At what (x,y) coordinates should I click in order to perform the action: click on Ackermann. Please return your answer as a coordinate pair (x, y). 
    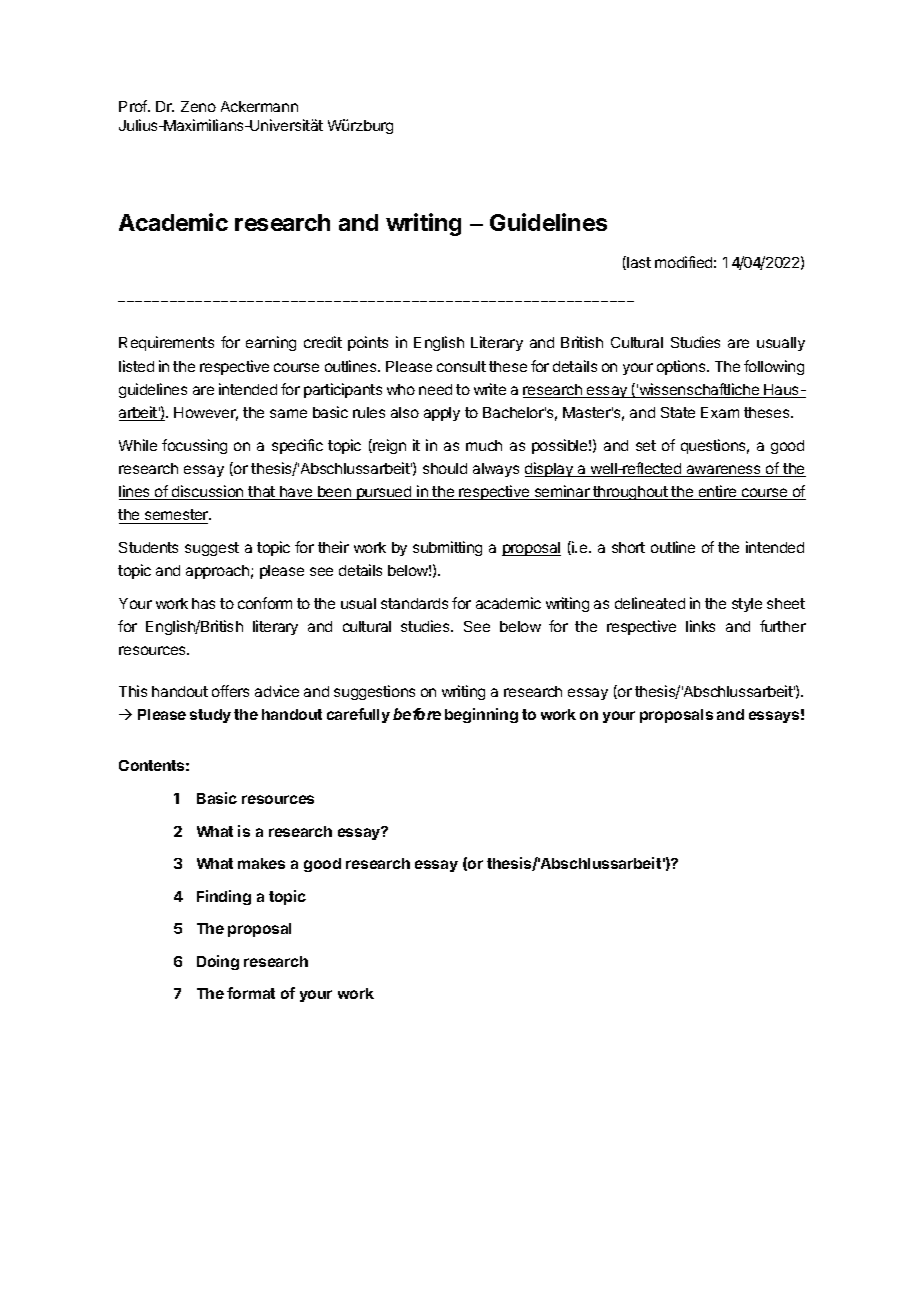
    Looking at the image, I should click on (259, 106).
